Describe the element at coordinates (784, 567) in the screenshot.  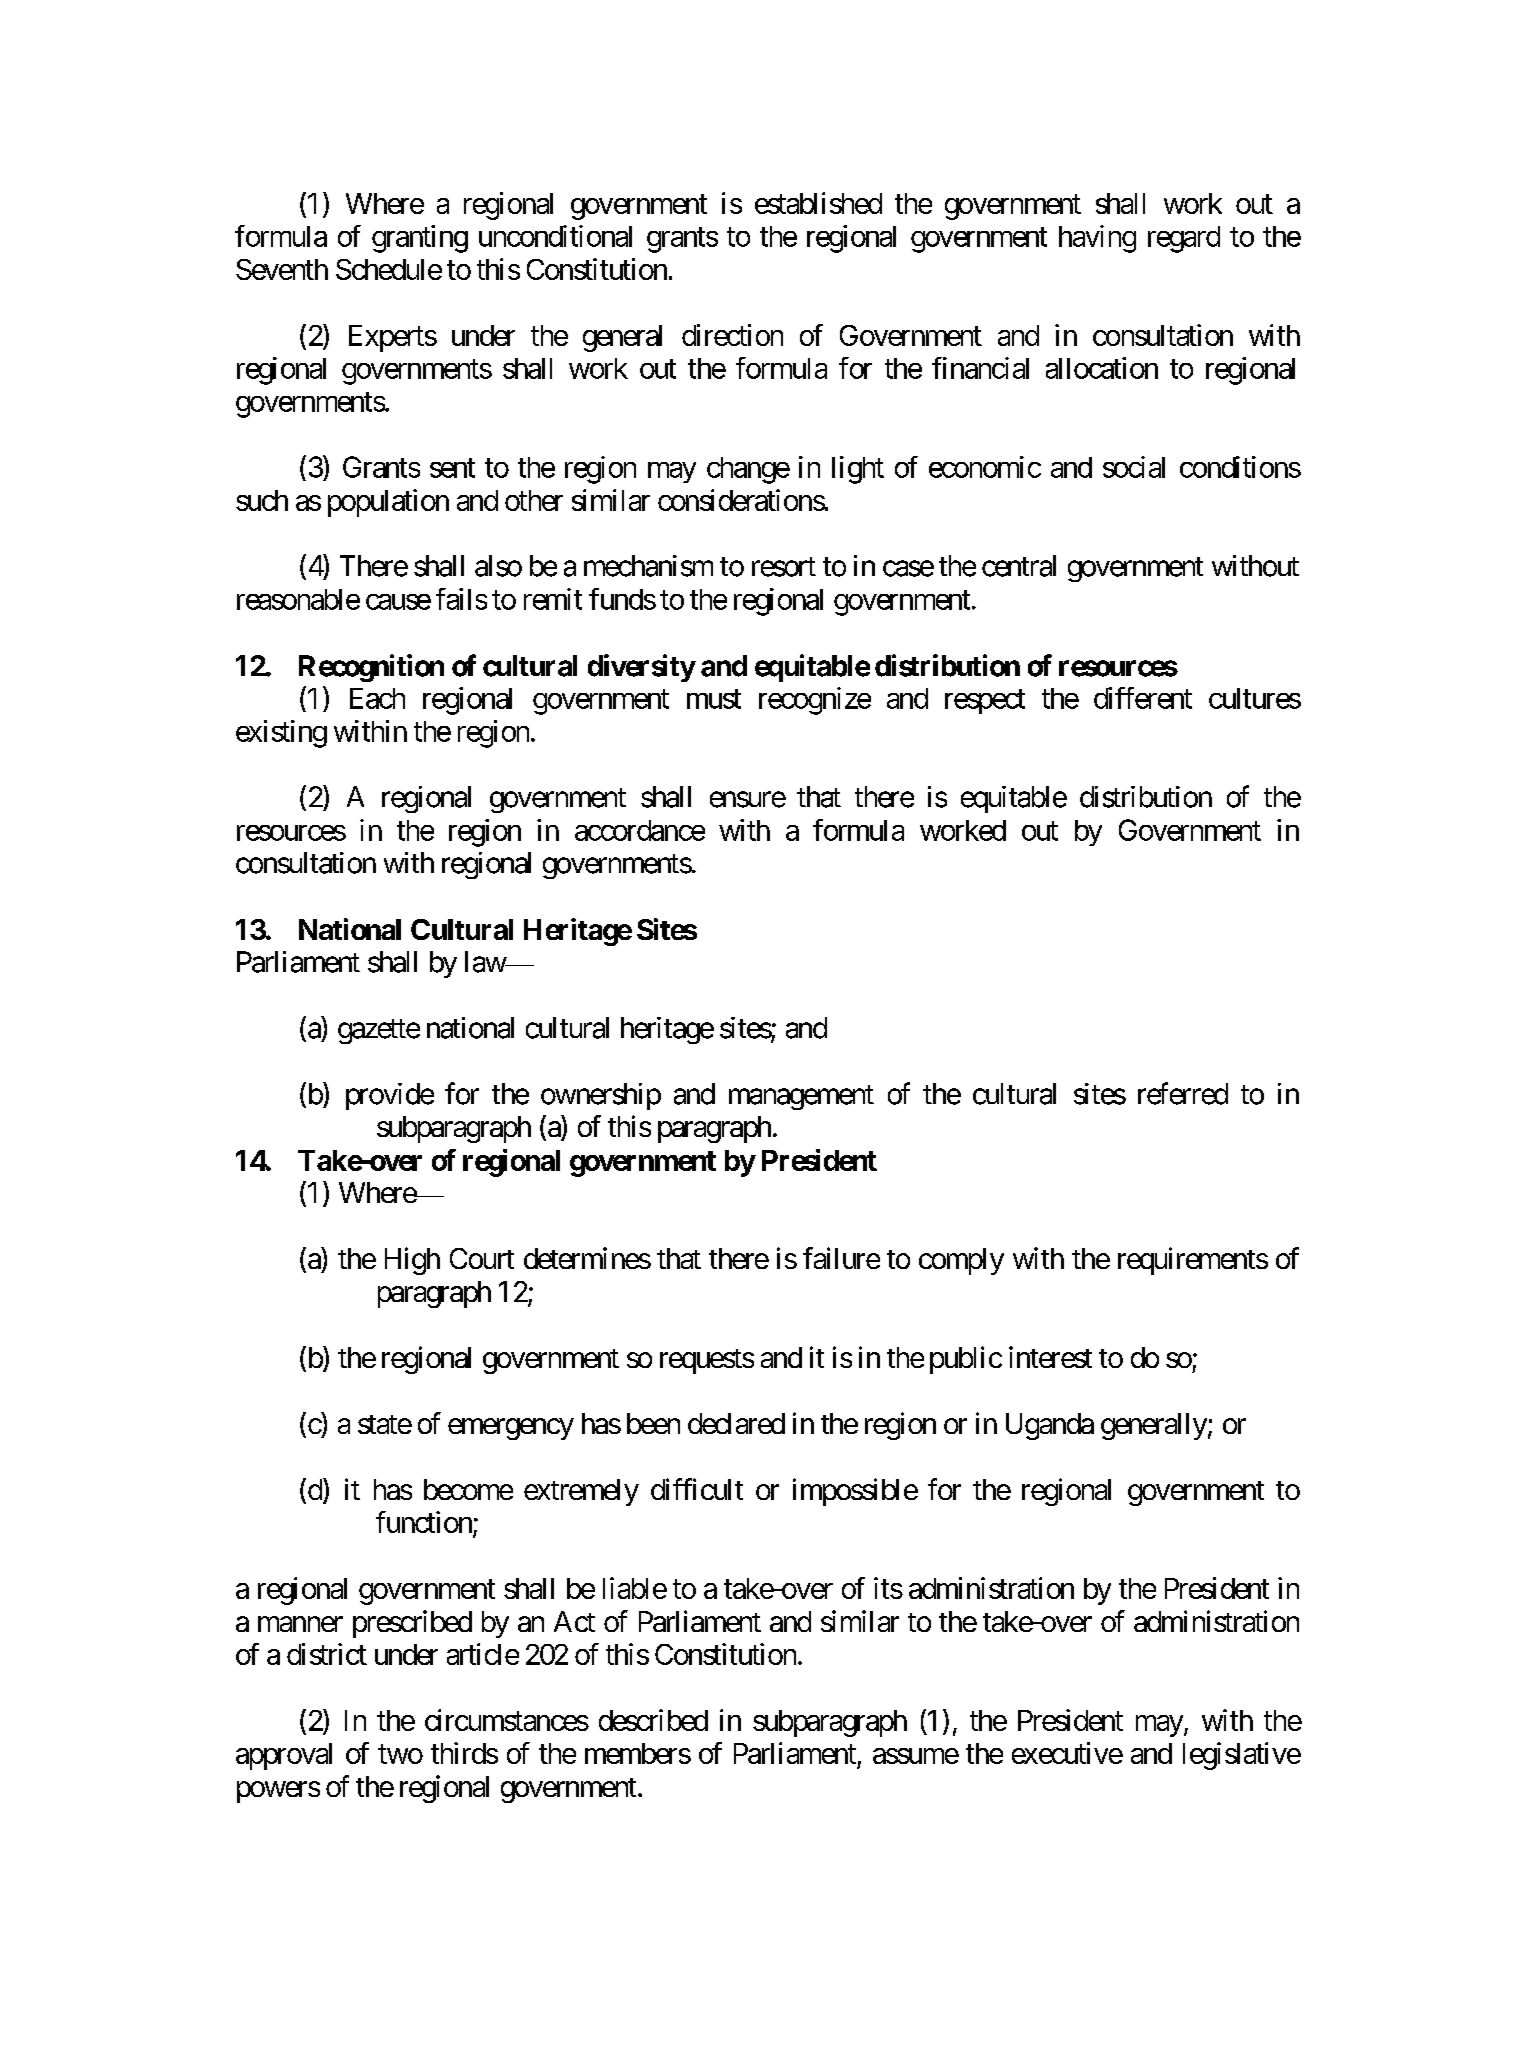
I see `resort` at that location.
